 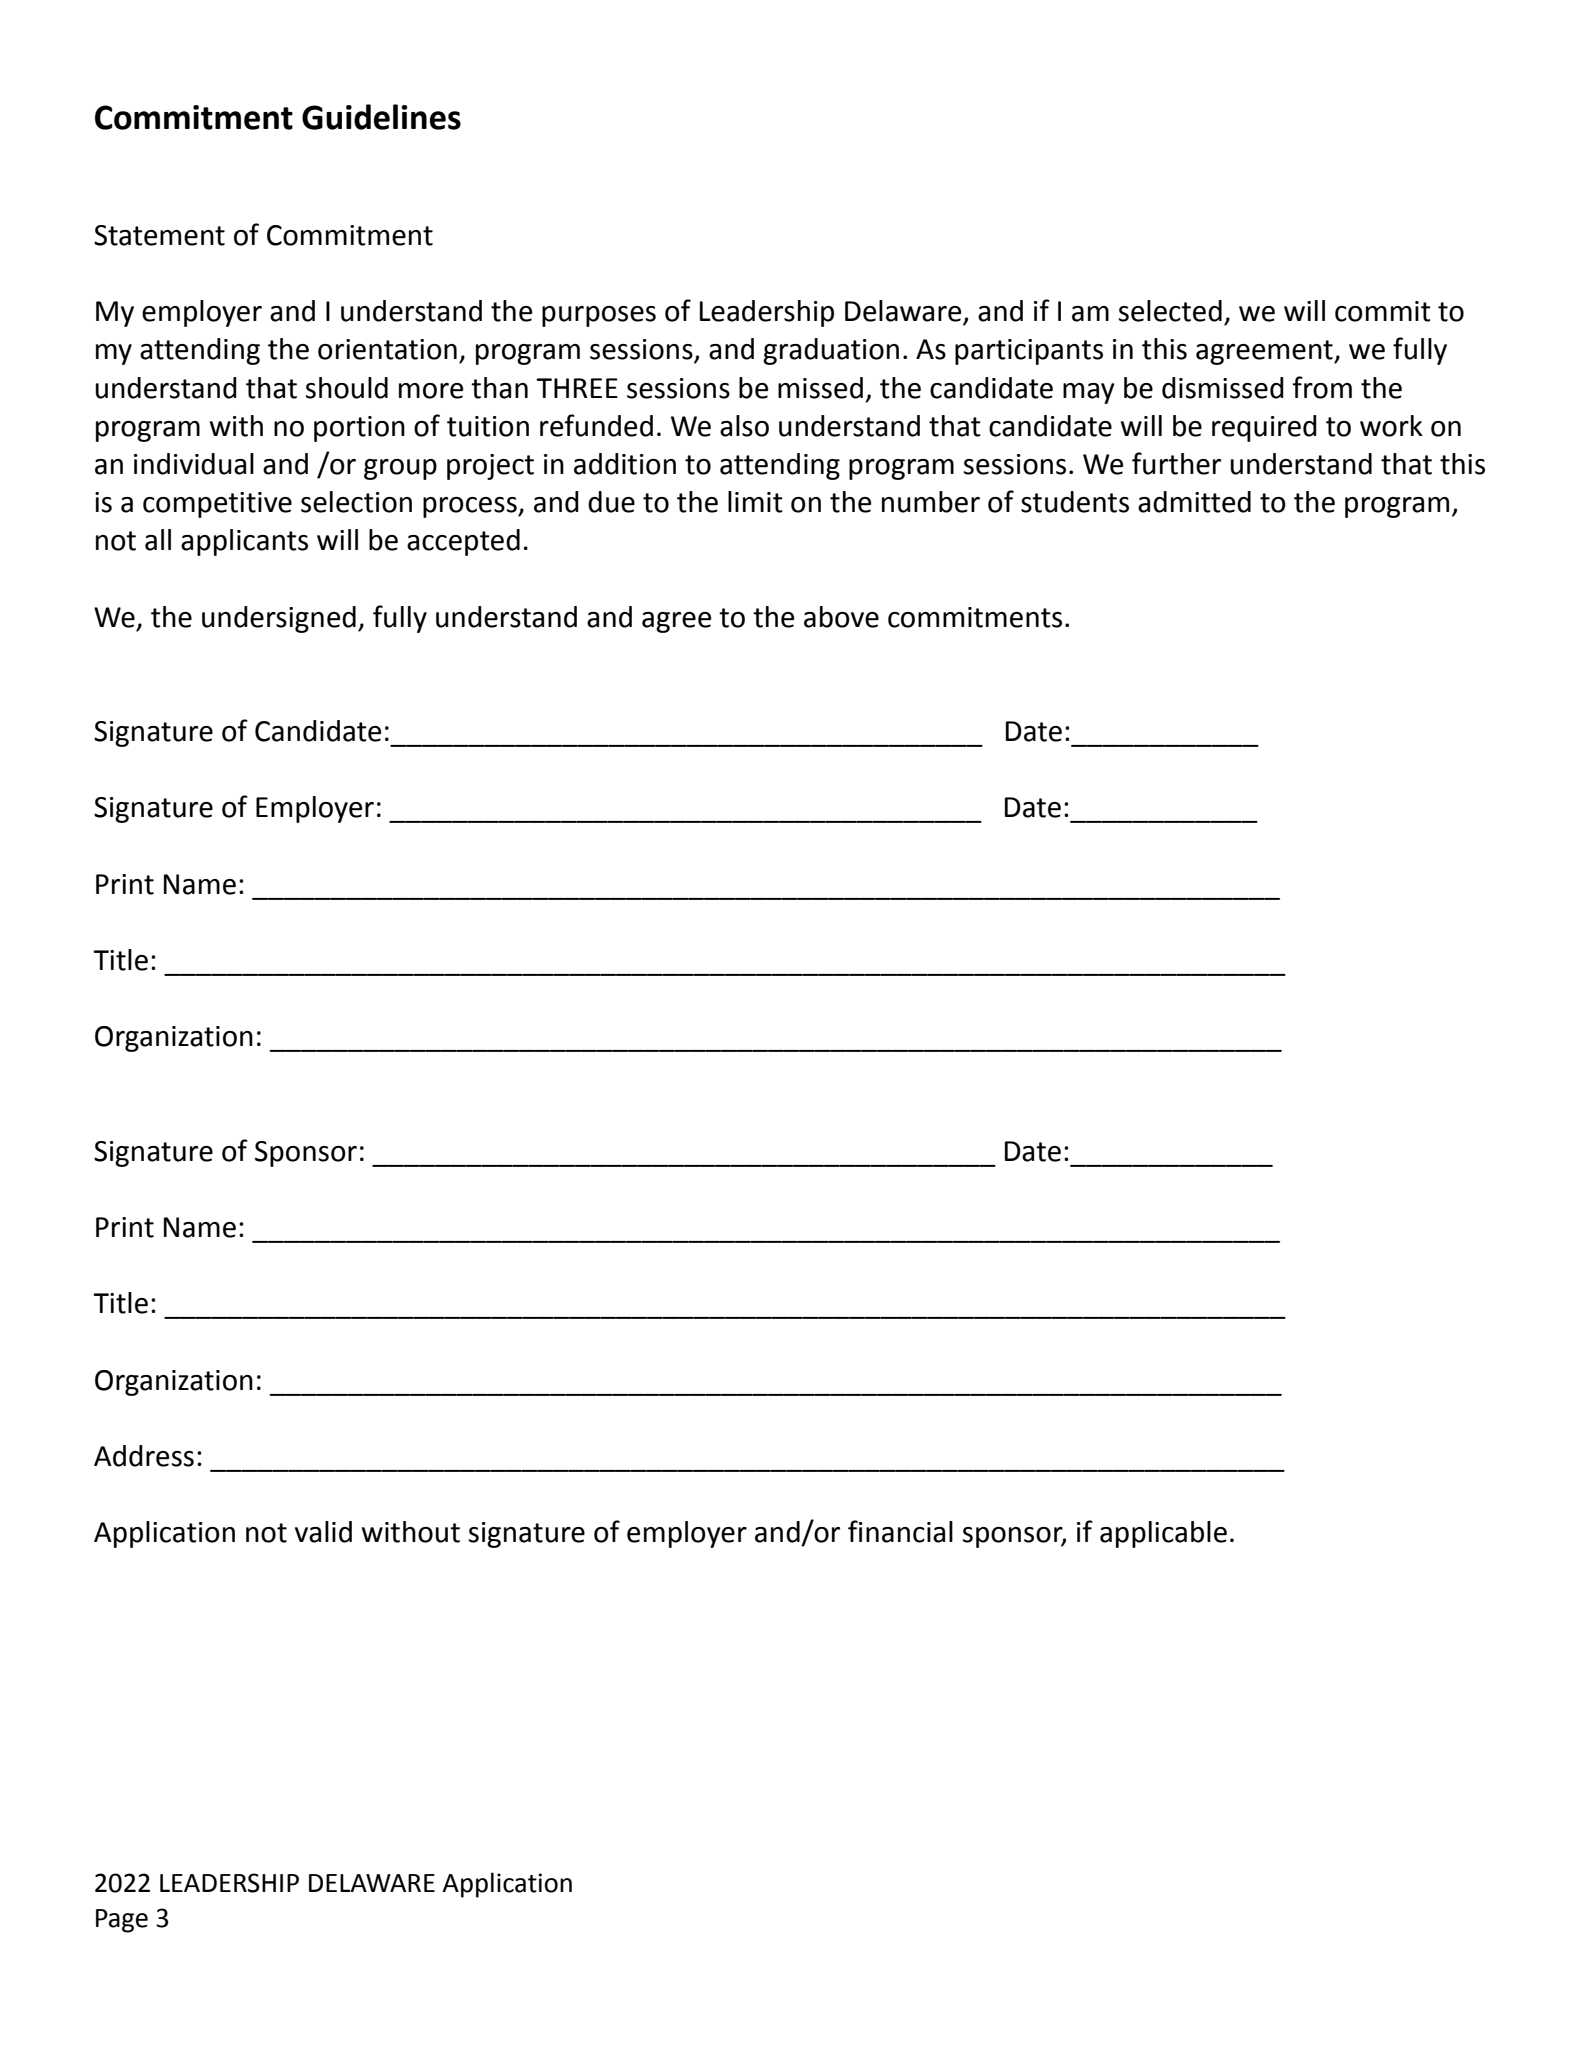 I want to click on above, so click(x=841, y=617).
